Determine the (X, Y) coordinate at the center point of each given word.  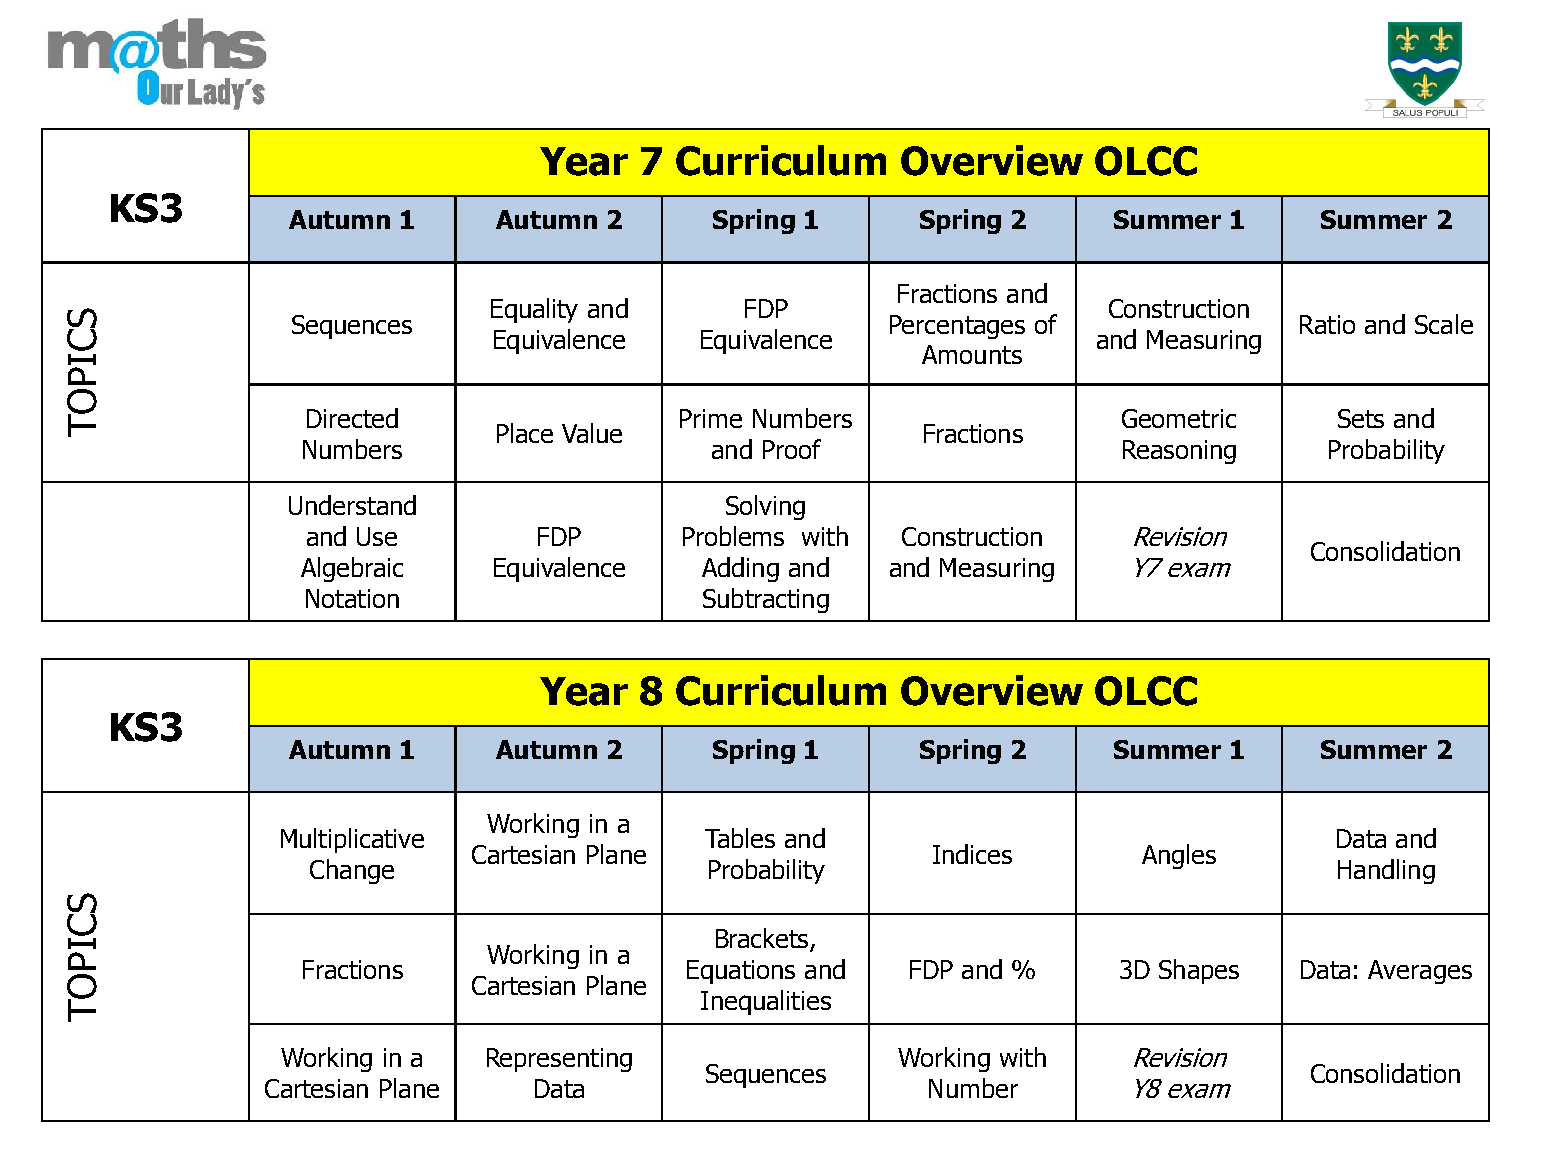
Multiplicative (352, 840)
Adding (740, 569)
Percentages (957, 327)
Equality (534, 310)
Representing (559, 1060)
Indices (972, 854)
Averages (1420, 972)
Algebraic (352, 569)
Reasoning (1179, 452)
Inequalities (766, 1002)
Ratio (1327, 324)
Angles (1179, 856)
